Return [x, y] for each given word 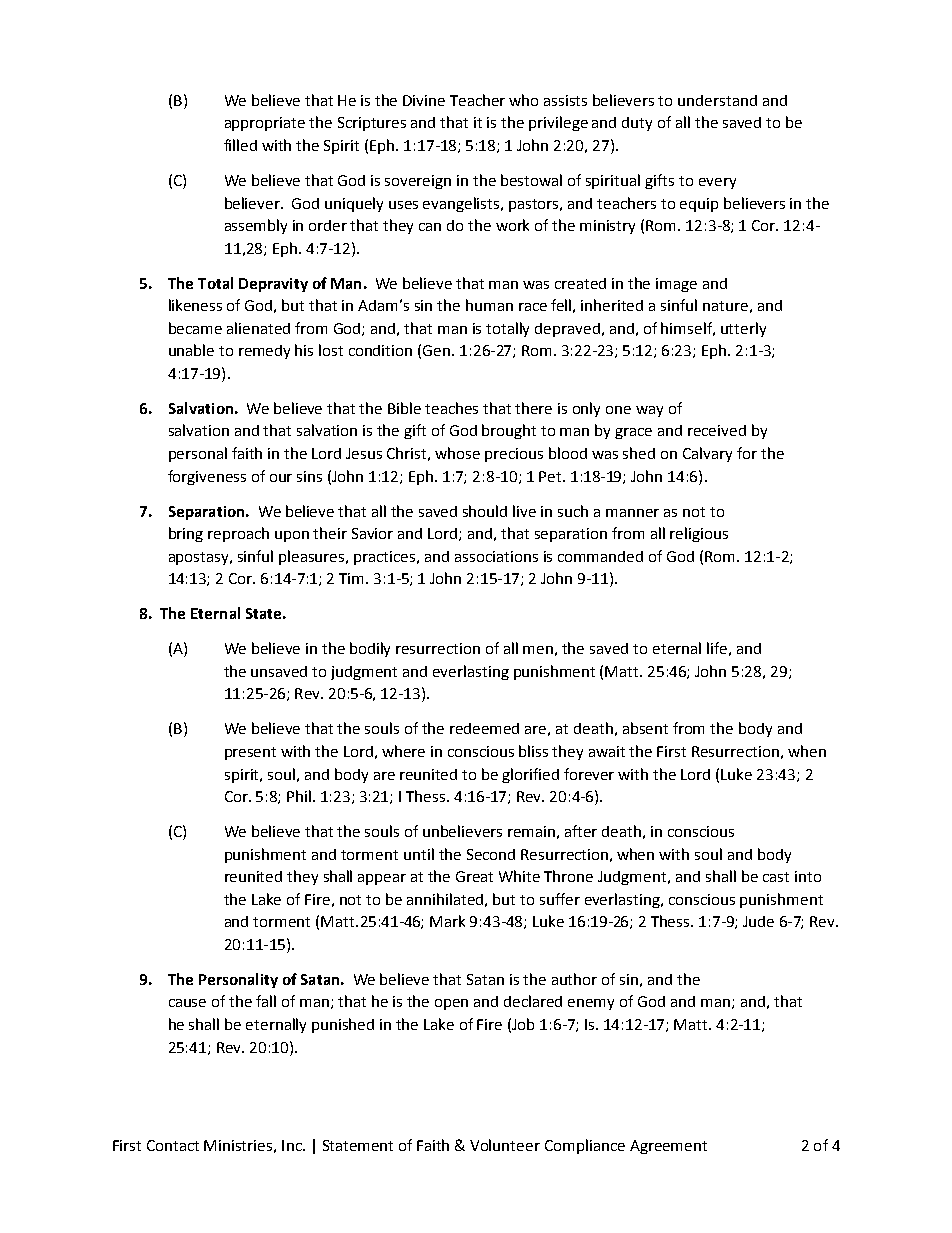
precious [514, 455]
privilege [558, 123]
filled [240, 145]
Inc [293, 1145]
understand [717, 100]
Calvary [707, 454]
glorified [530, 775]
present [250, 753]
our [281, 478]
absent [645, 728]
